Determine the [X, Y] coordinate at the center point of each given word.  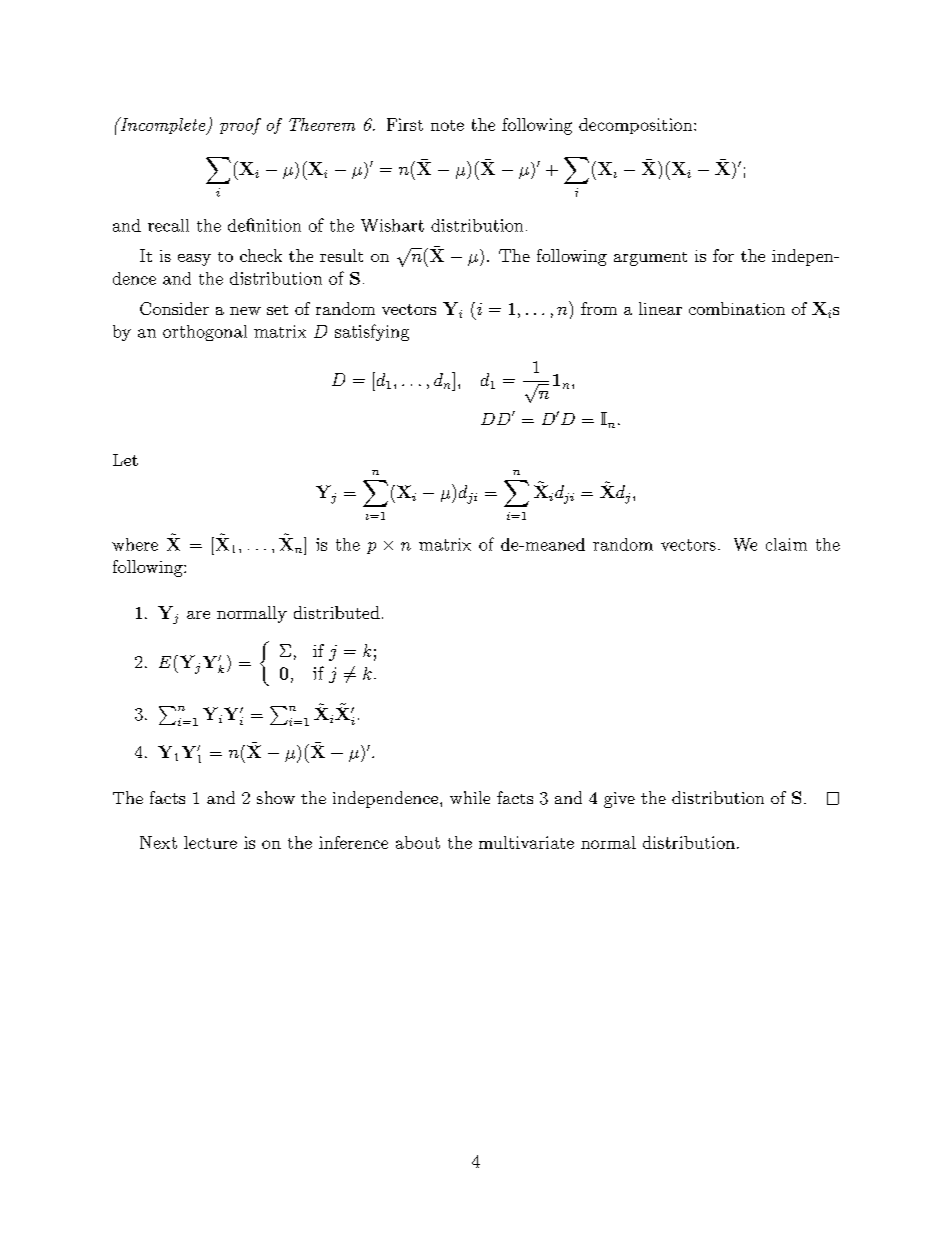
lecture [210, 842]
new [245, 311]
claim [786, 544]
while [470, 797]
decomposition [637, 126]
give [619, 800]
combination [737, 308]
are [198, 615]
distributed [337, 612]
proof [240, 126]
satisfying [372, 332]
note [447, 125]
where [135, 544]
